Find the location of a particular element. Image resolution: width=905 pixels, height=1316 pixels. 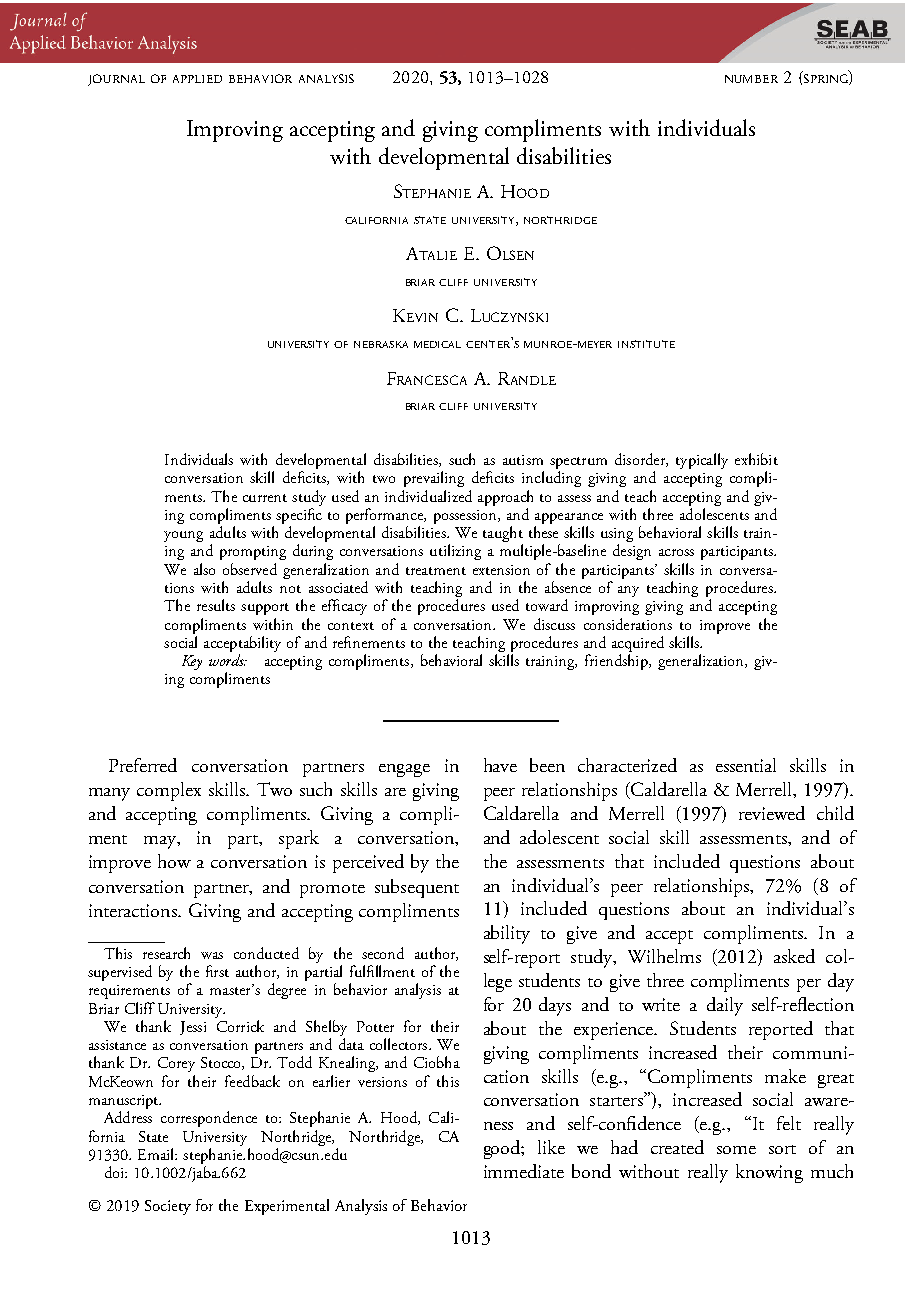

prevailing is located at coordinates (434, 479).
